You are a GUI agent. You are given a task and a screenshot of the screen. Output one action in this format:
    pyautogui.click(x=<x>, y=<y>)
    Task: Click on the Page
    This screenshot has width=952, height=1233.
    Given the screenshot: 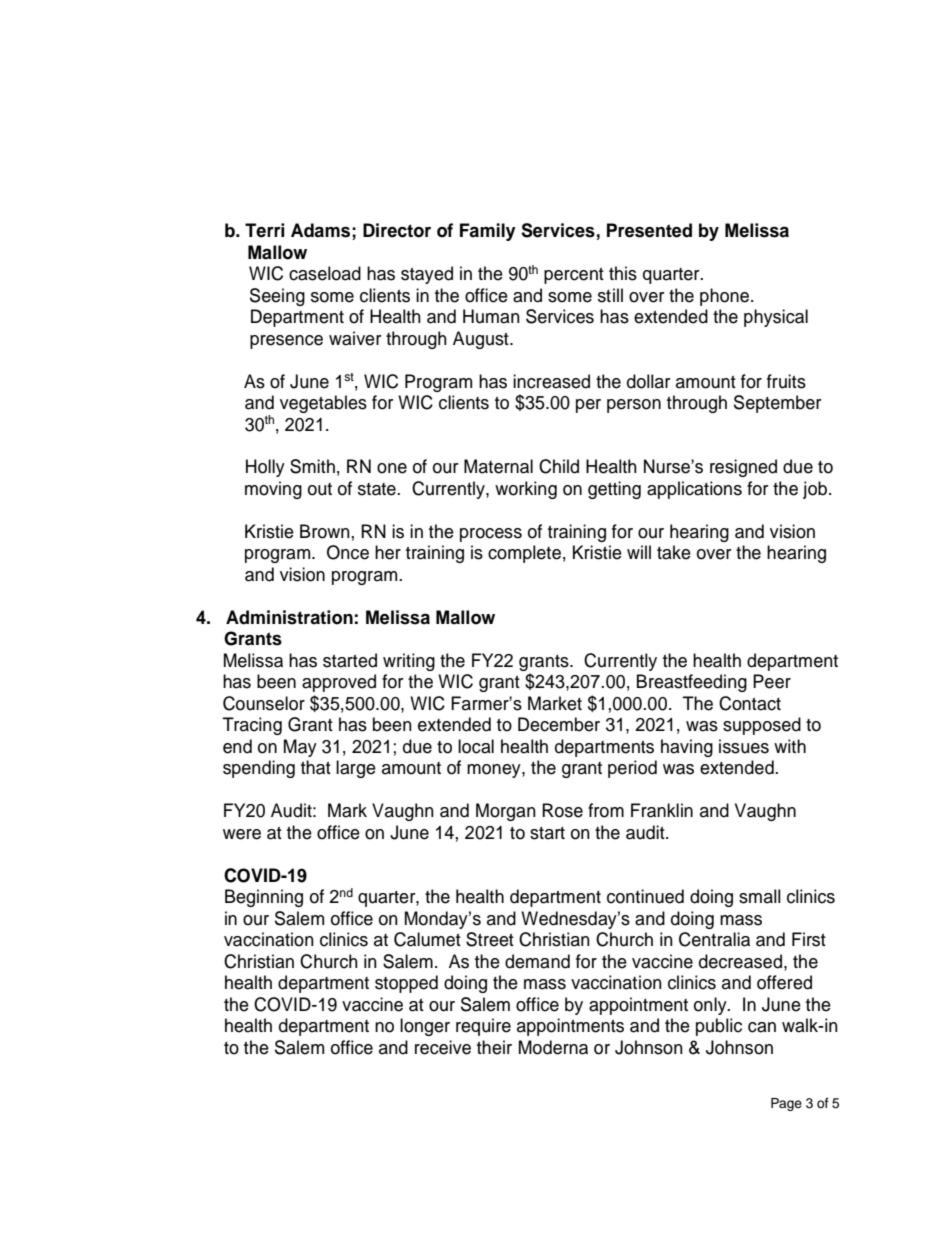 What is the action you would take?
    pyautogui.click(x=786, y=1104)
